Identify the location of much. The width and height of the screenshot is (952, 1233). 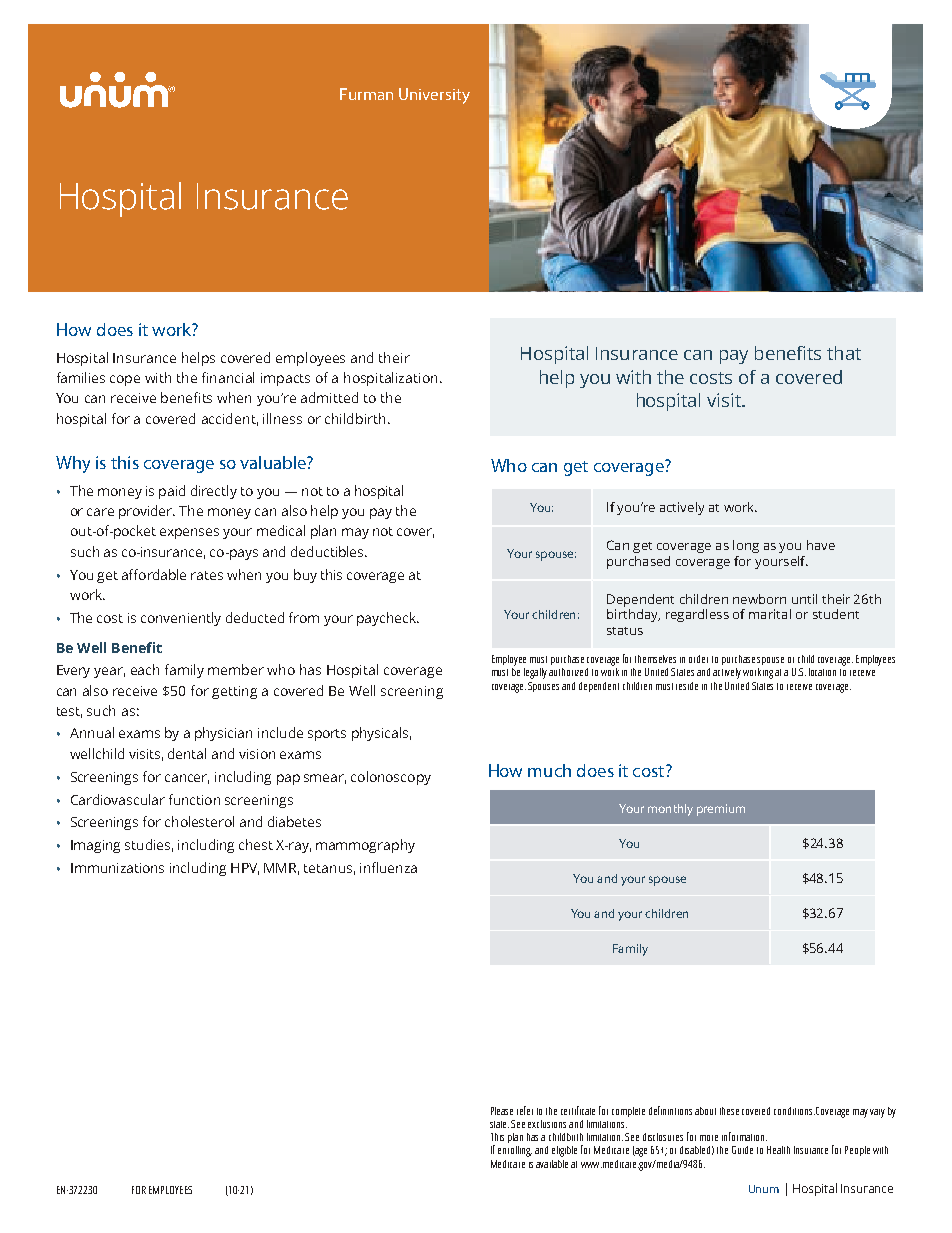
(549, 770).
